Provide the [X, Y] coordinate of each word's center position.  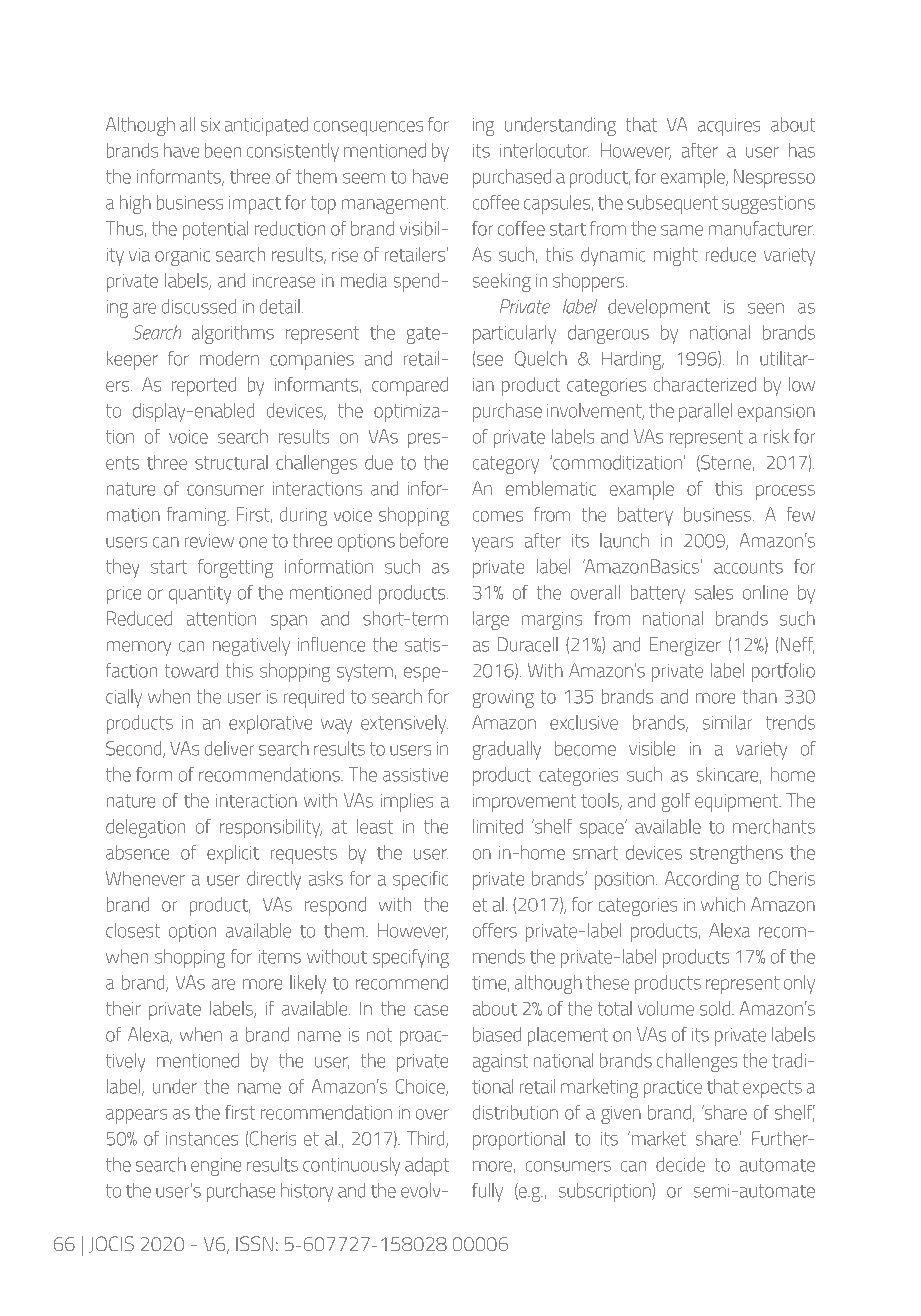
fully [487, 1192]
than [759, 696]
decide [680, 1164]
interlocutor [545, 150]
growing [503, 699]
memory [139, 648]
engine [216, 1167]
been [223, 150]
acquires [729, 126]
